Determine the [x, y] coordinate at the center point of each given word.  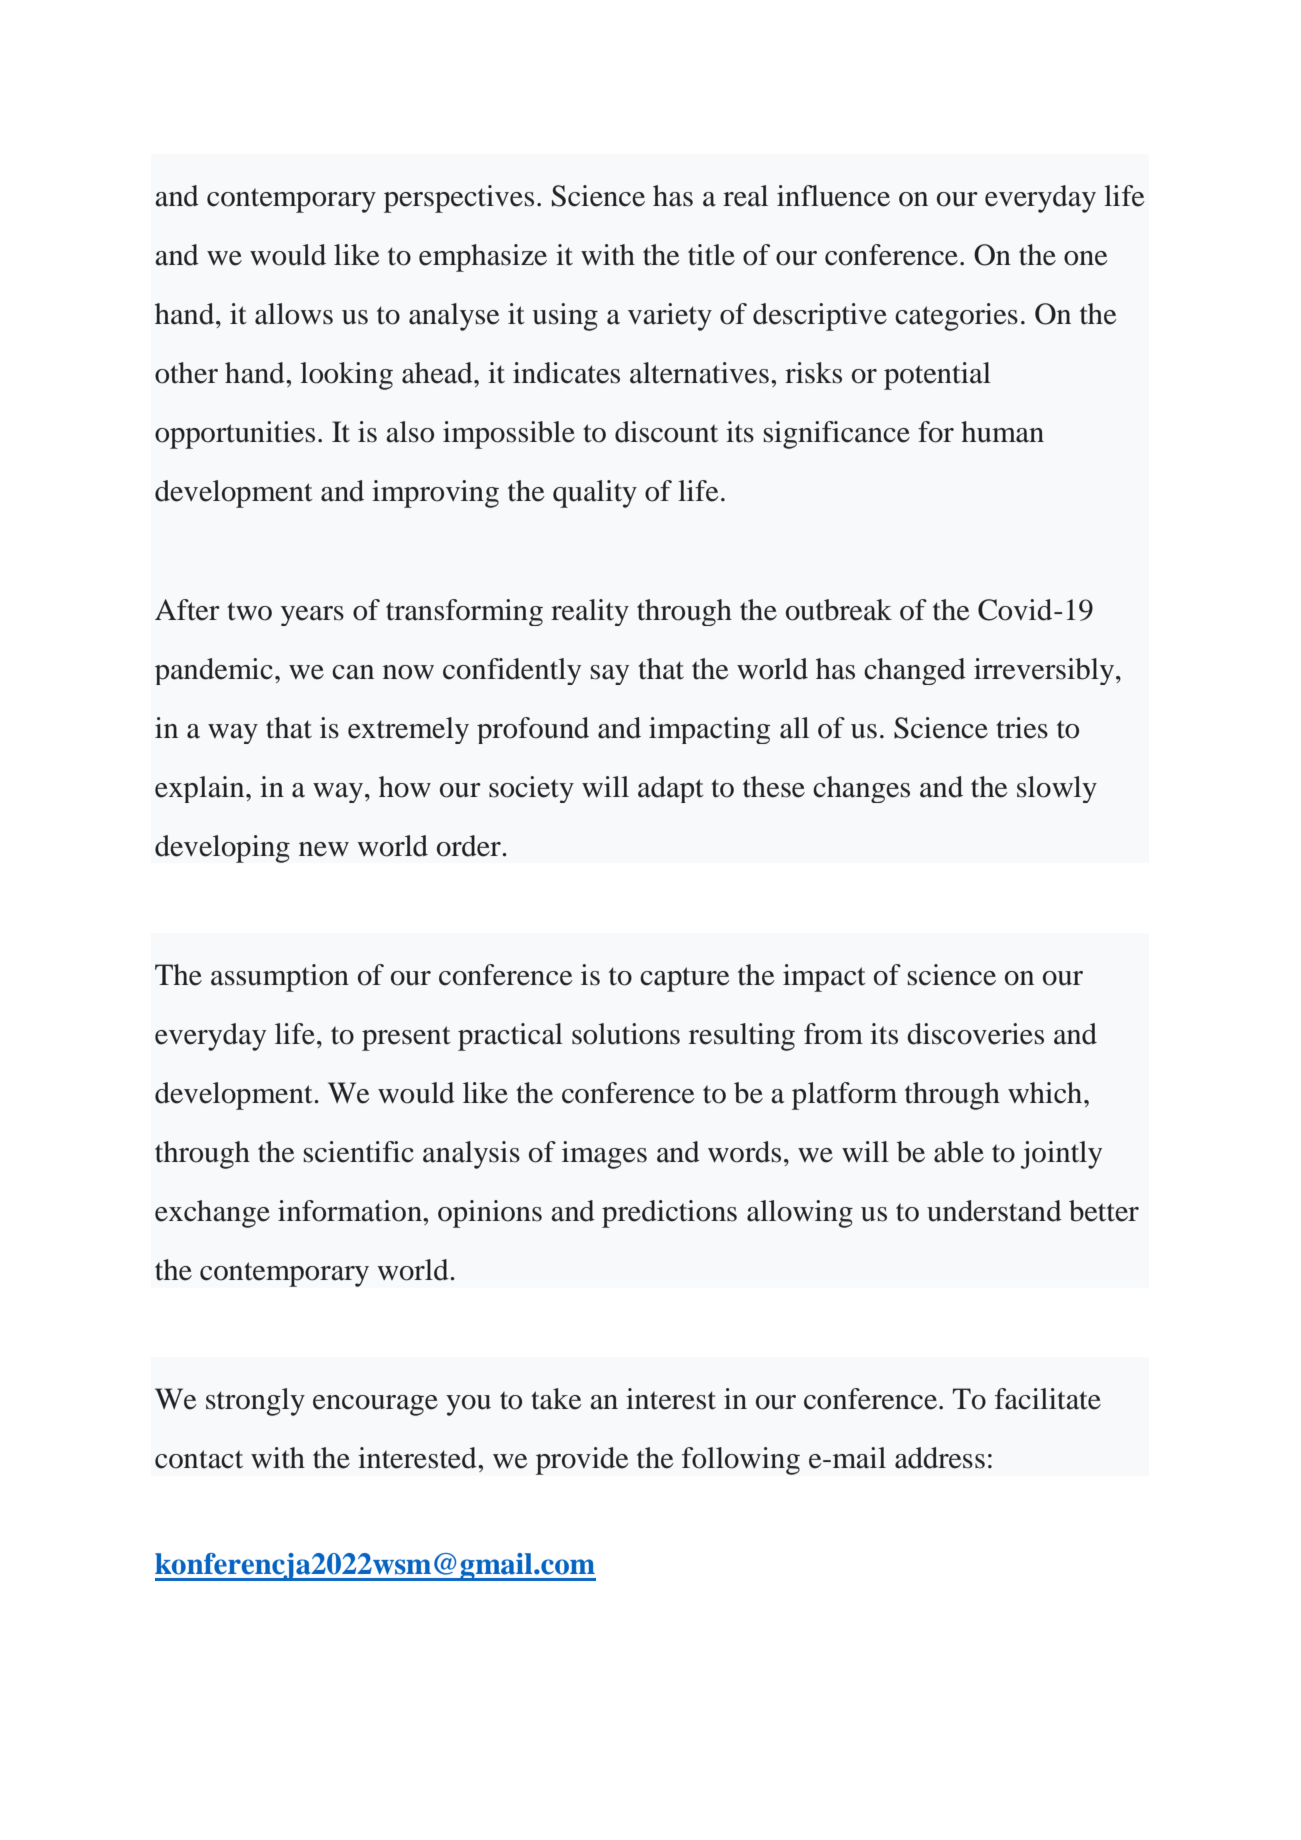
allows [294, 314]
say [610, 675]
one [1086, 258]
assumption [280, 978]
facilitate [1048, 1399]
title [711, 255]
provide [582, 1461]
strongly [255, 1402]
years [312, 616]
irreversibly [1045, 671]
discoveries [975, 1034]
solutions [626, 1034]
